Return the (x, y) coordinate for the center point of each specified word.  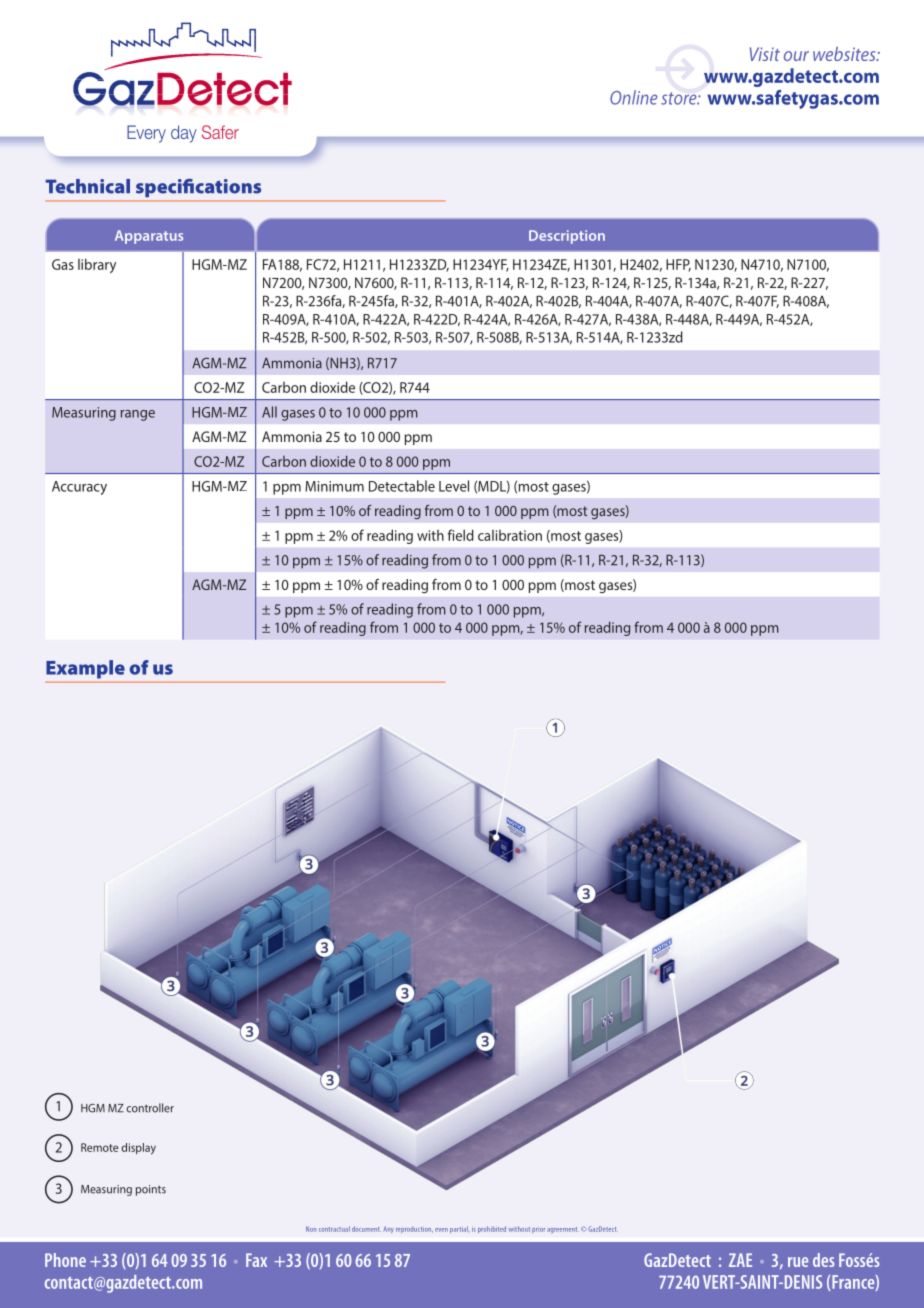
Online (634, 97)
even (441, 1230)
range (138, 415)
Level (454, 486)
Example (85, 669)
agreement (563, 1230)
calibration (510, 535)
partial (460, 1229)
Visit (765, 54)
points (151, 1190)
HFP (678, 265)
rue (798, 1262)
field (460, 535)
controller (150, 1108)
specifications (198, 188)
